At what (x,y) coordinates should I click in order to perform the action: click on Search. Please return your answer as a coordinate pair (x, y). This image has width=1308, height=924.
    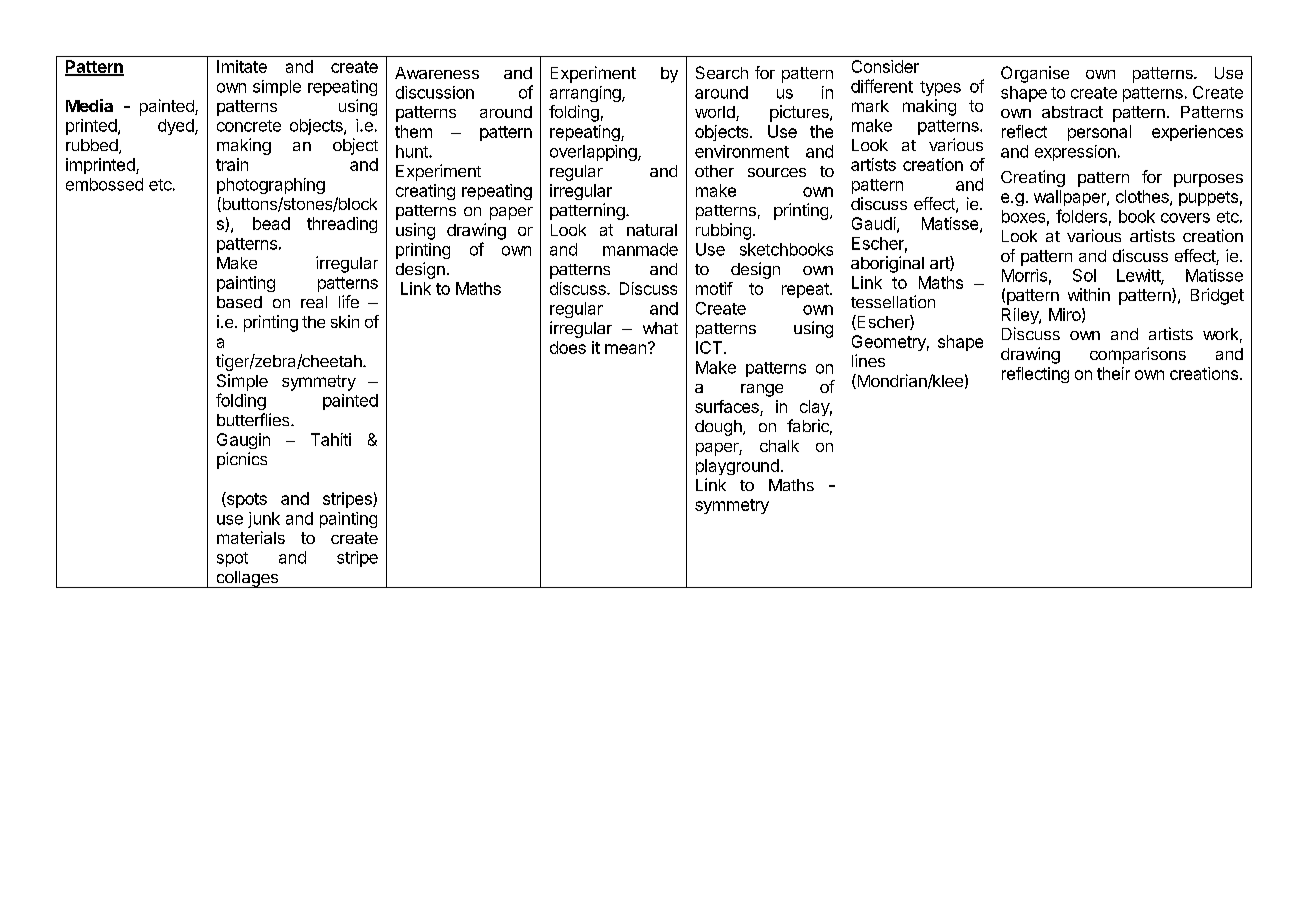
    Looking at the image, I should click on (722, 72).
